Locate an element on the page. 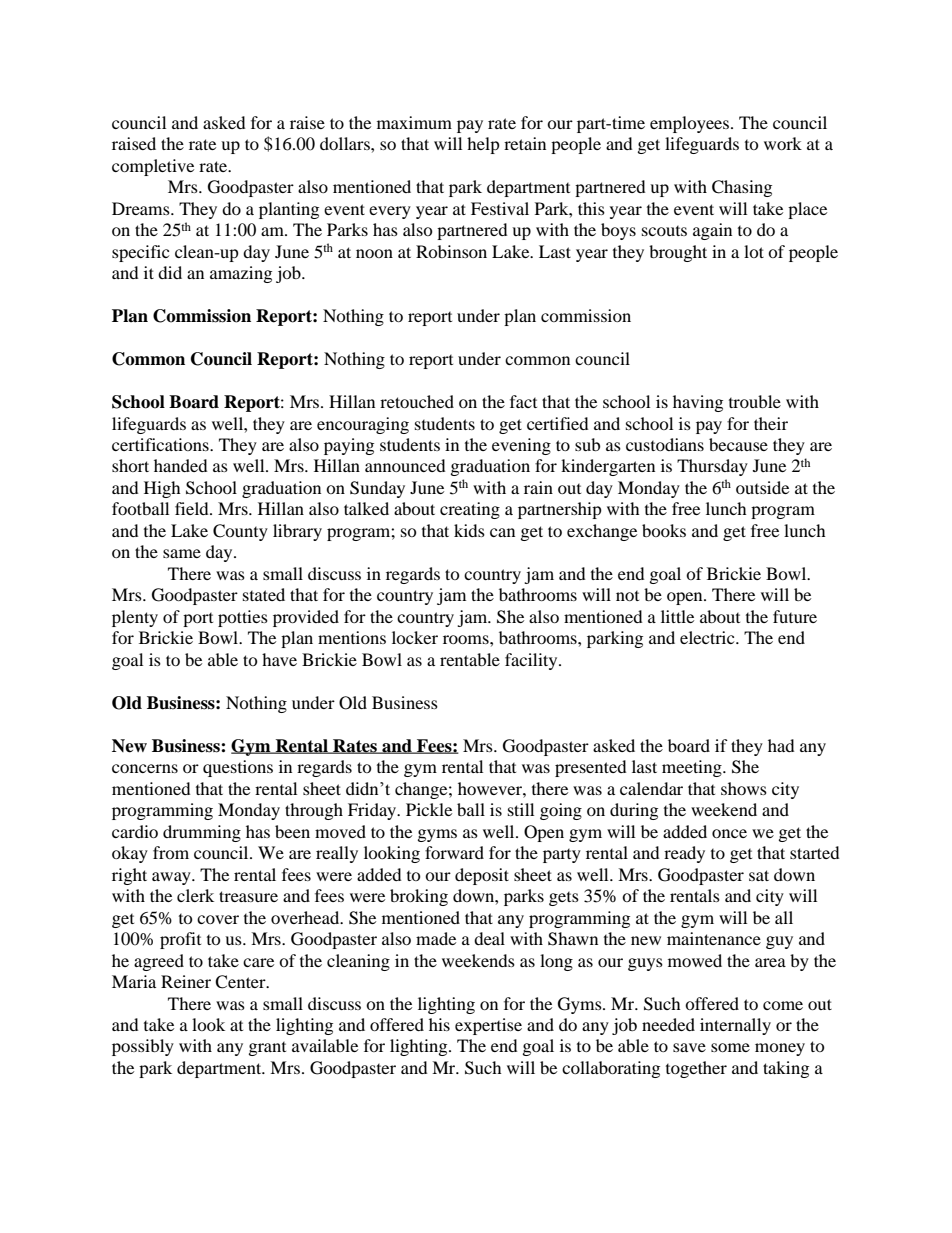 This document has width=952, height=1233. work is located at coordinates (783, 143).
